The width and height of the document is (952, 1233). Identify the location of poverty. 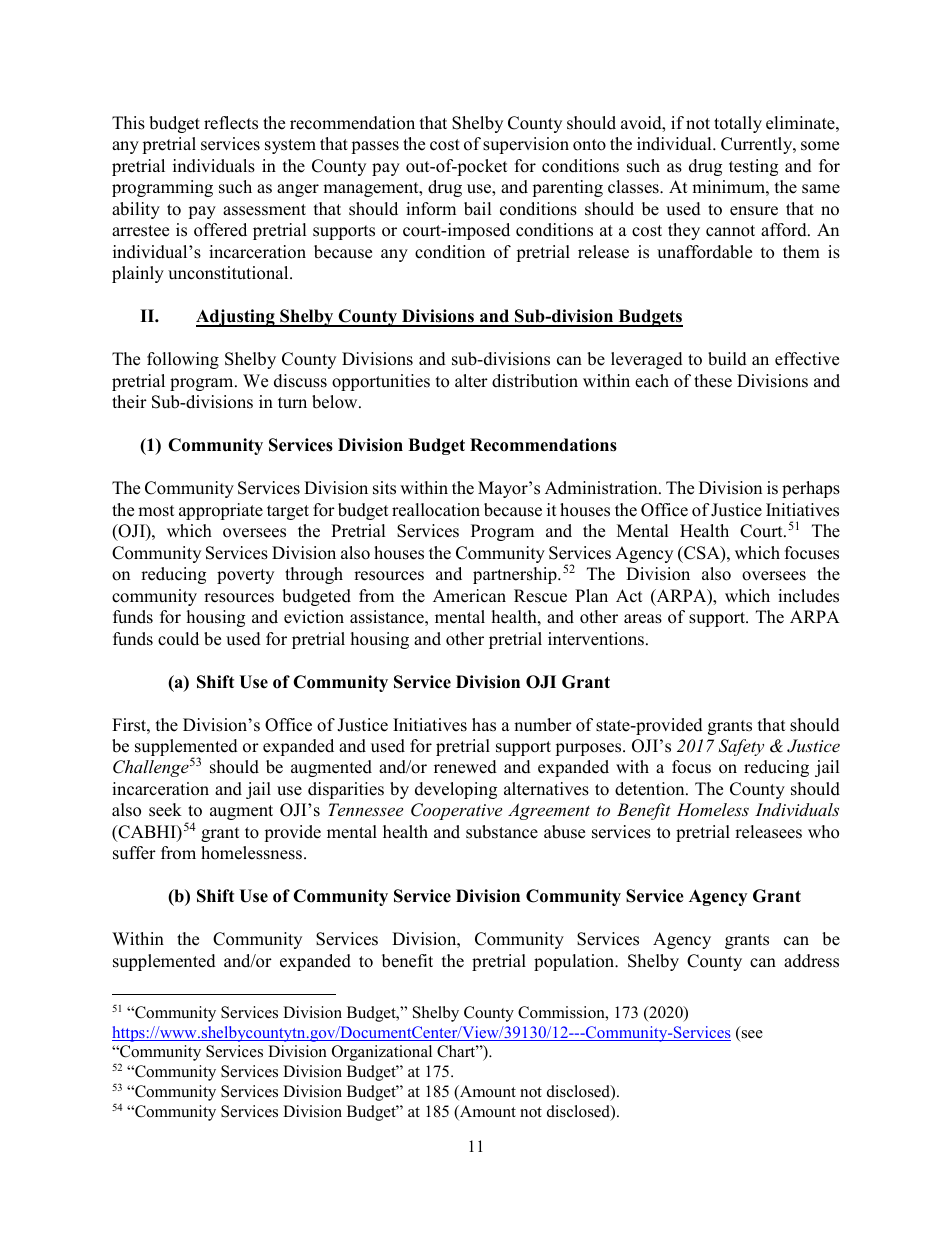
(245, 576).
